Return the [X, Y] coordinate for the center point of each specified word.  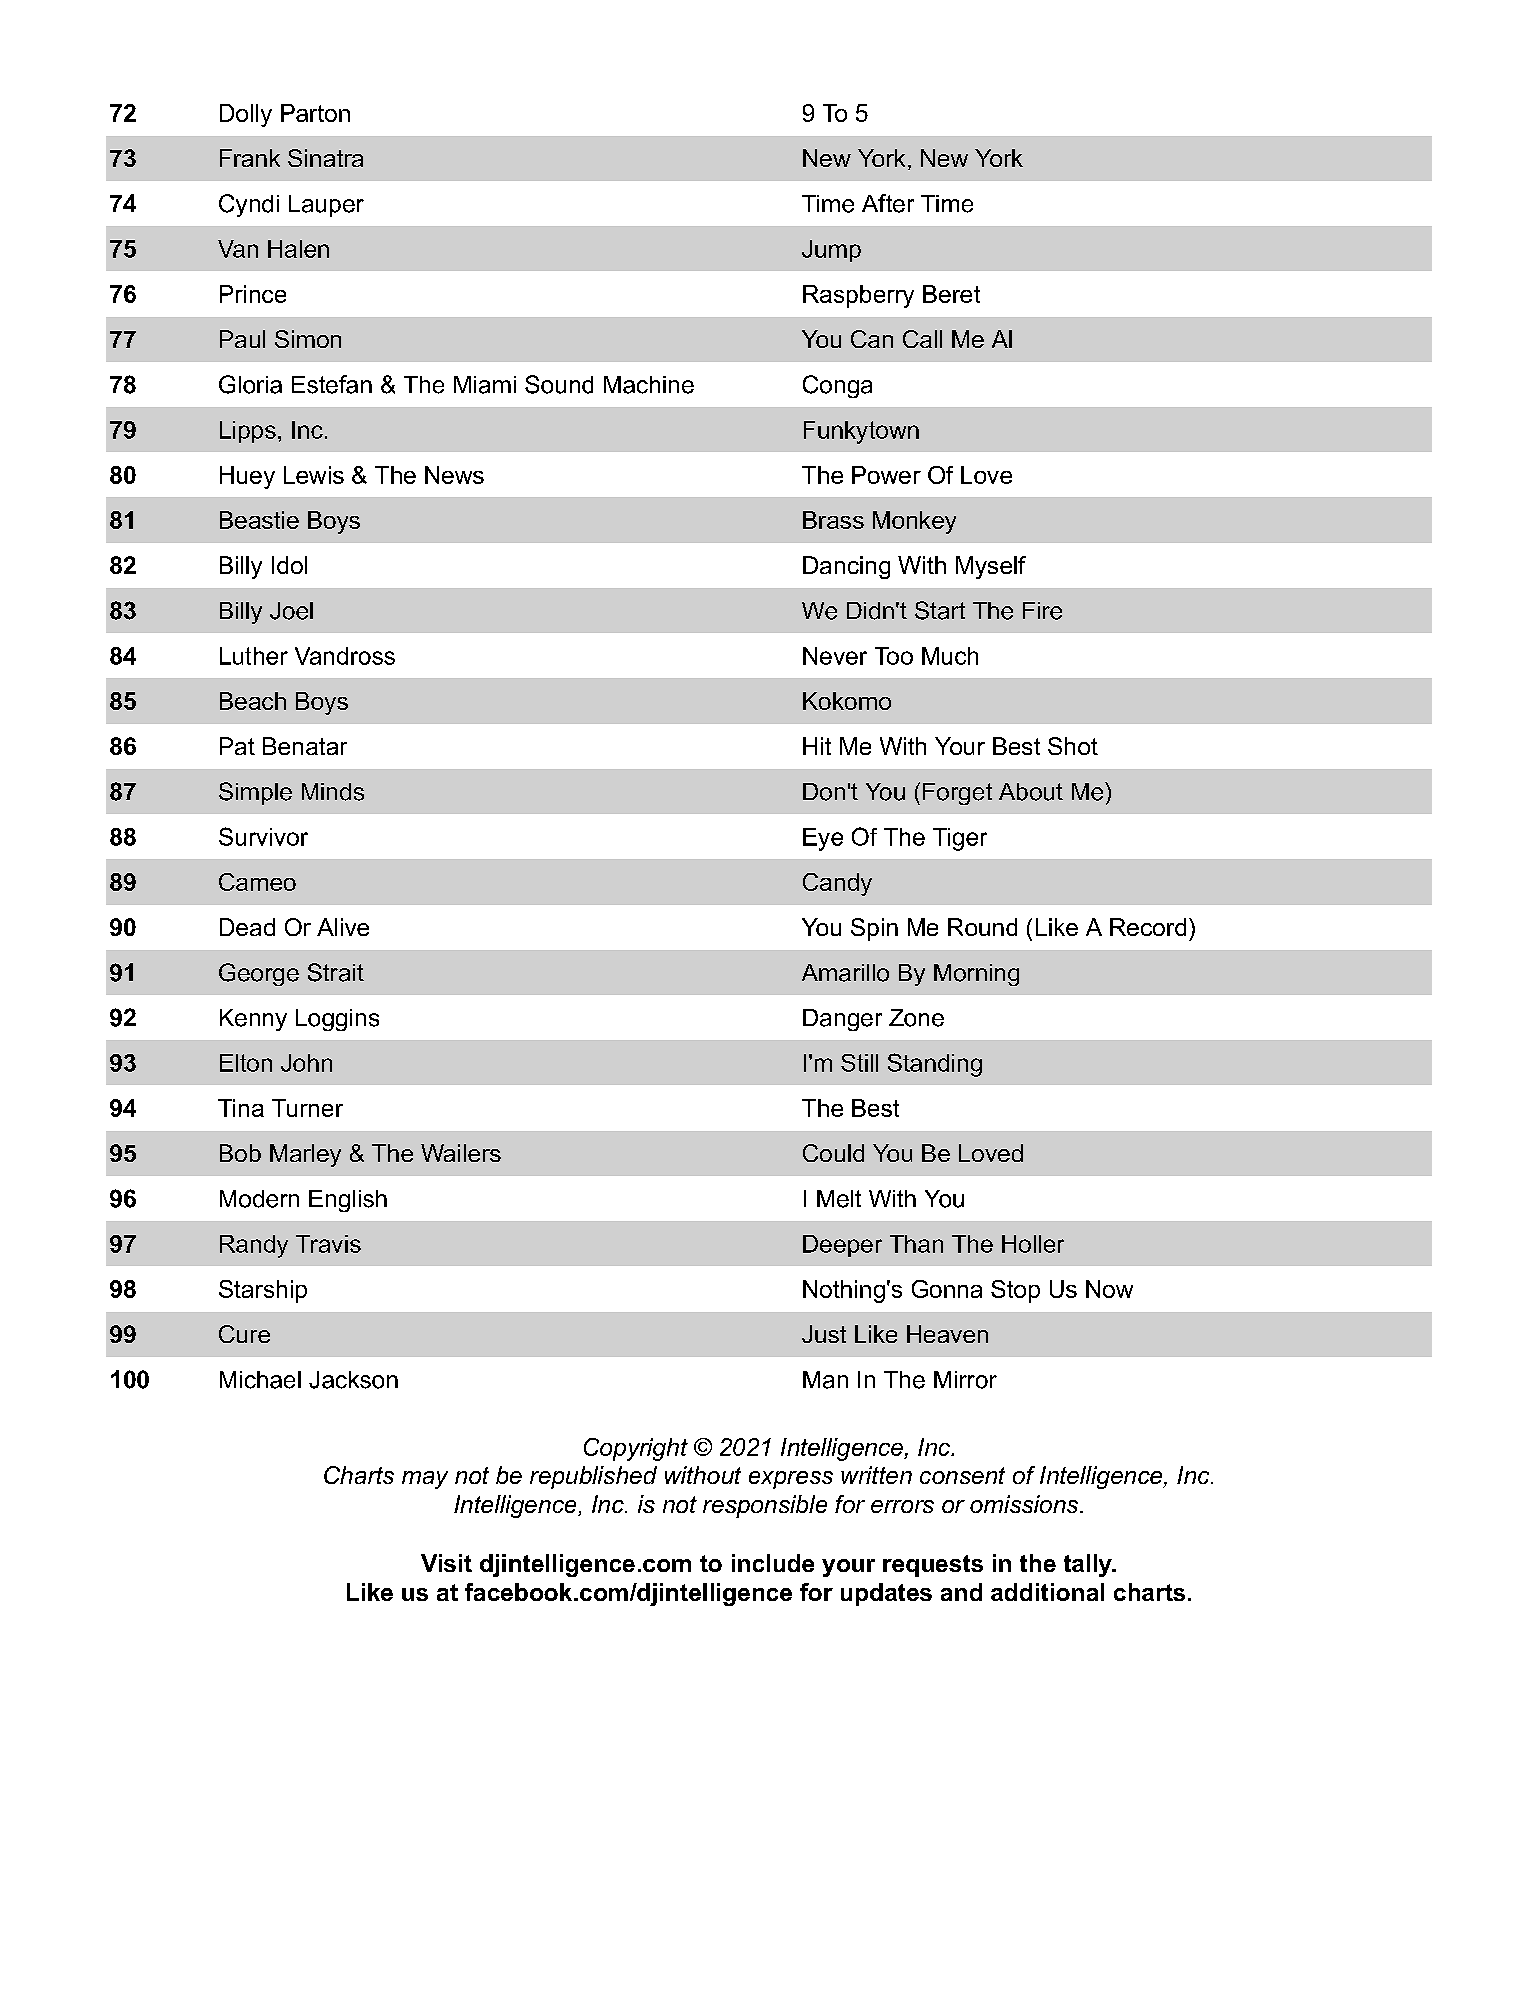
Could [833, 1153]
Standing [935, 1065]
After [888, 203]
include [773, 1563]
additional [1047, 1592]
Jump [831, 251]
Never [835, 656]
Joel [291, 611]
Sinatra [325, 158]
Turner [307, 1108]
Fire [1042, 611]
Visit [446, 1563]
